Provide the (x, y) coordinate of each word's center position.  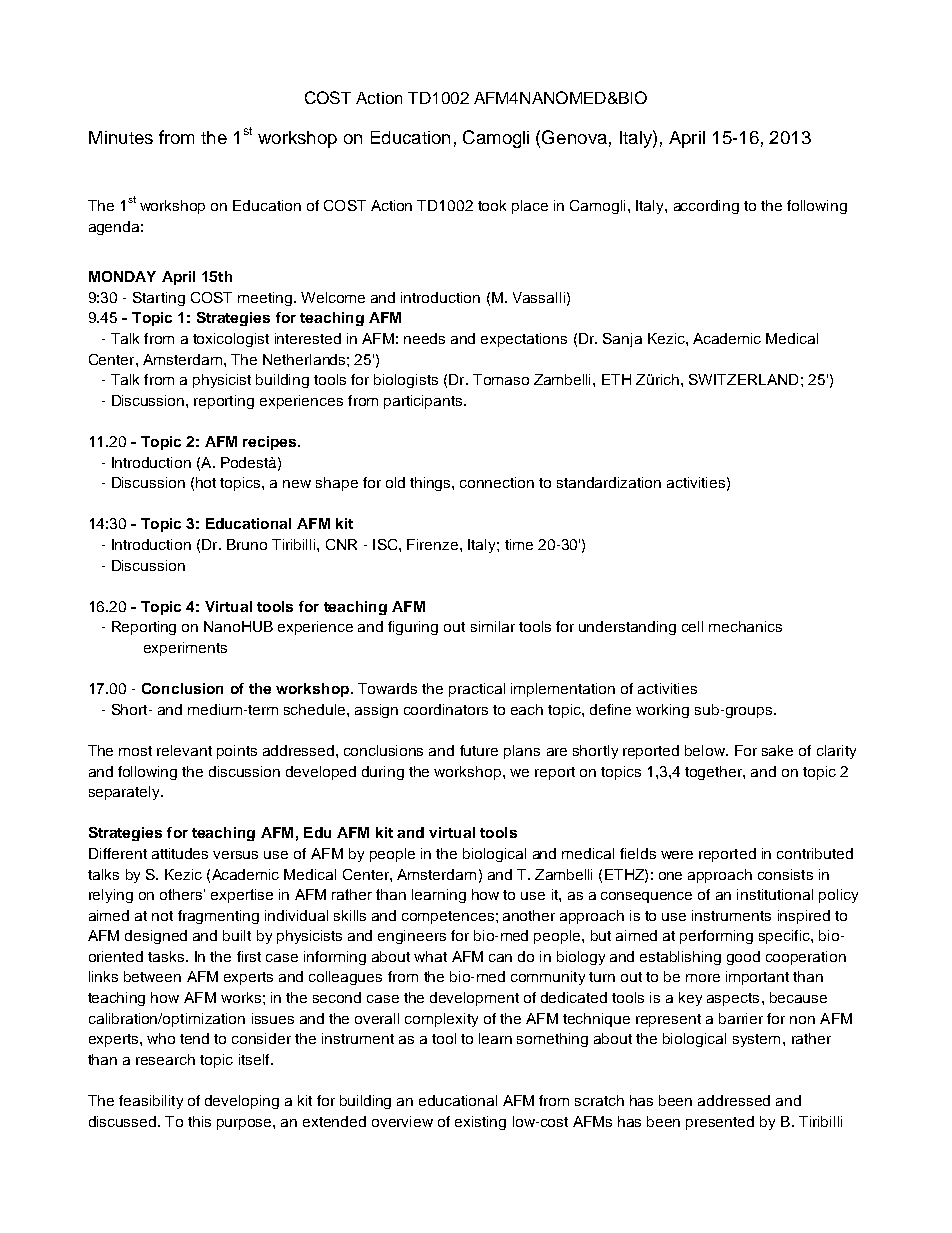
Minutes (121, 137)
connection (497, 482)
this (199, 1121)
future (479, 750)
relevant (184, 750)
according (706, 207)
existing (480, 1123)
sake (777, 750)
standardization (609, 482)
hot (206, 482)
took (492, 205)
